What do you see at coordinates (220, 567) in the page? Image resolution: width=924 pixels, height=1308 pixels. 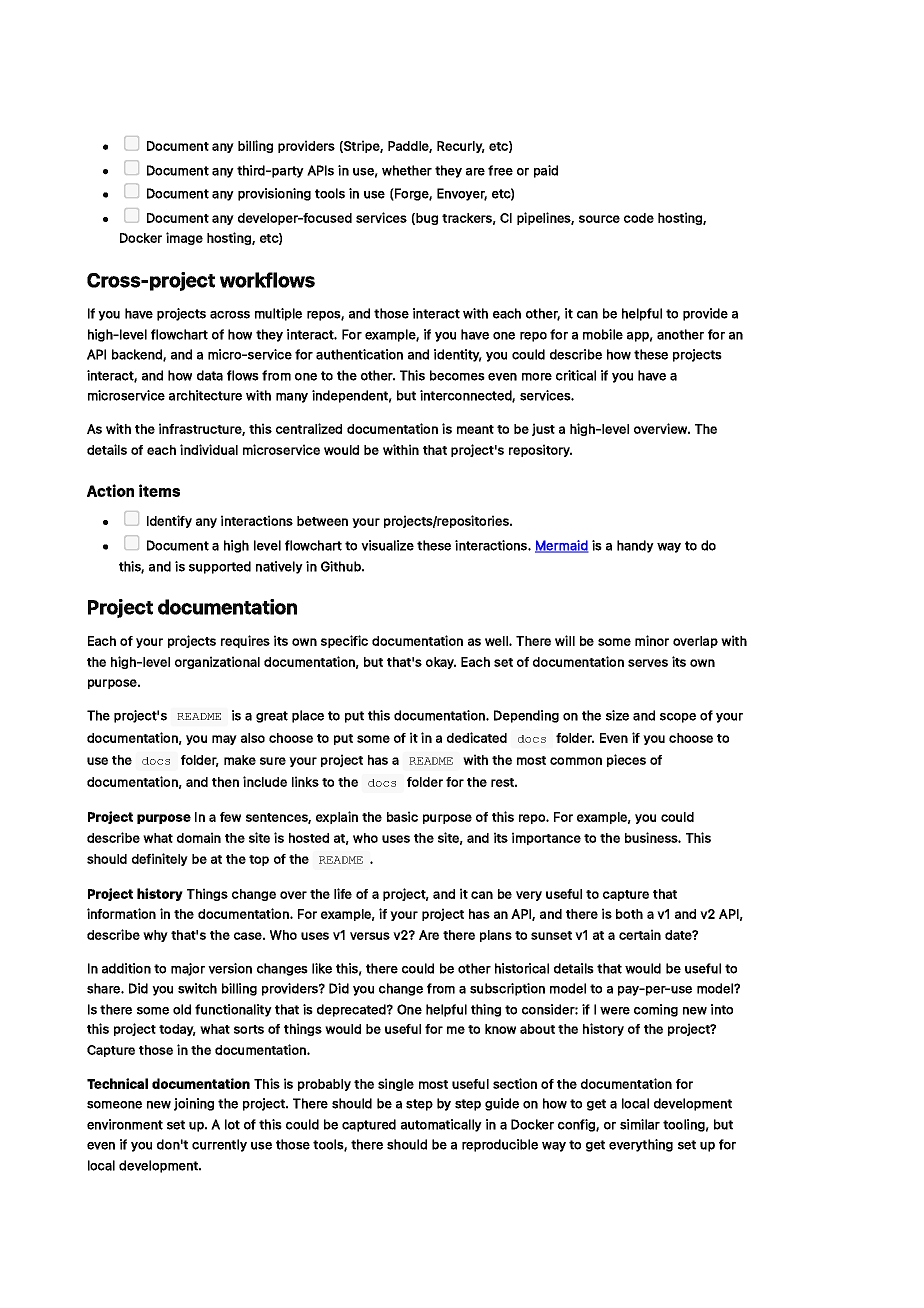 I see `supported` at bounding box center [220, 567].
